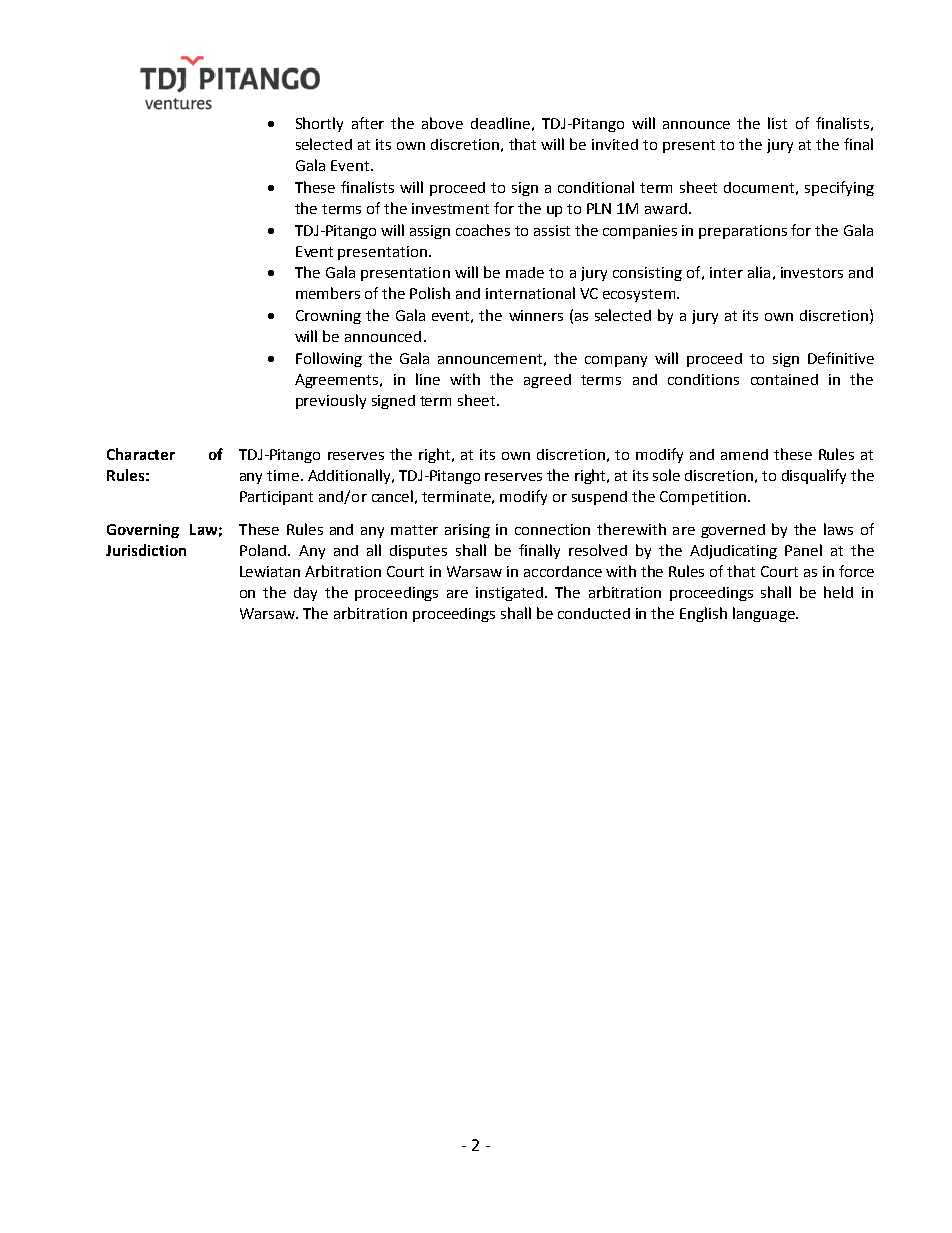  Describe the element at coordinates (276, 498) in the screenshot. I see `Participant` at that location.
